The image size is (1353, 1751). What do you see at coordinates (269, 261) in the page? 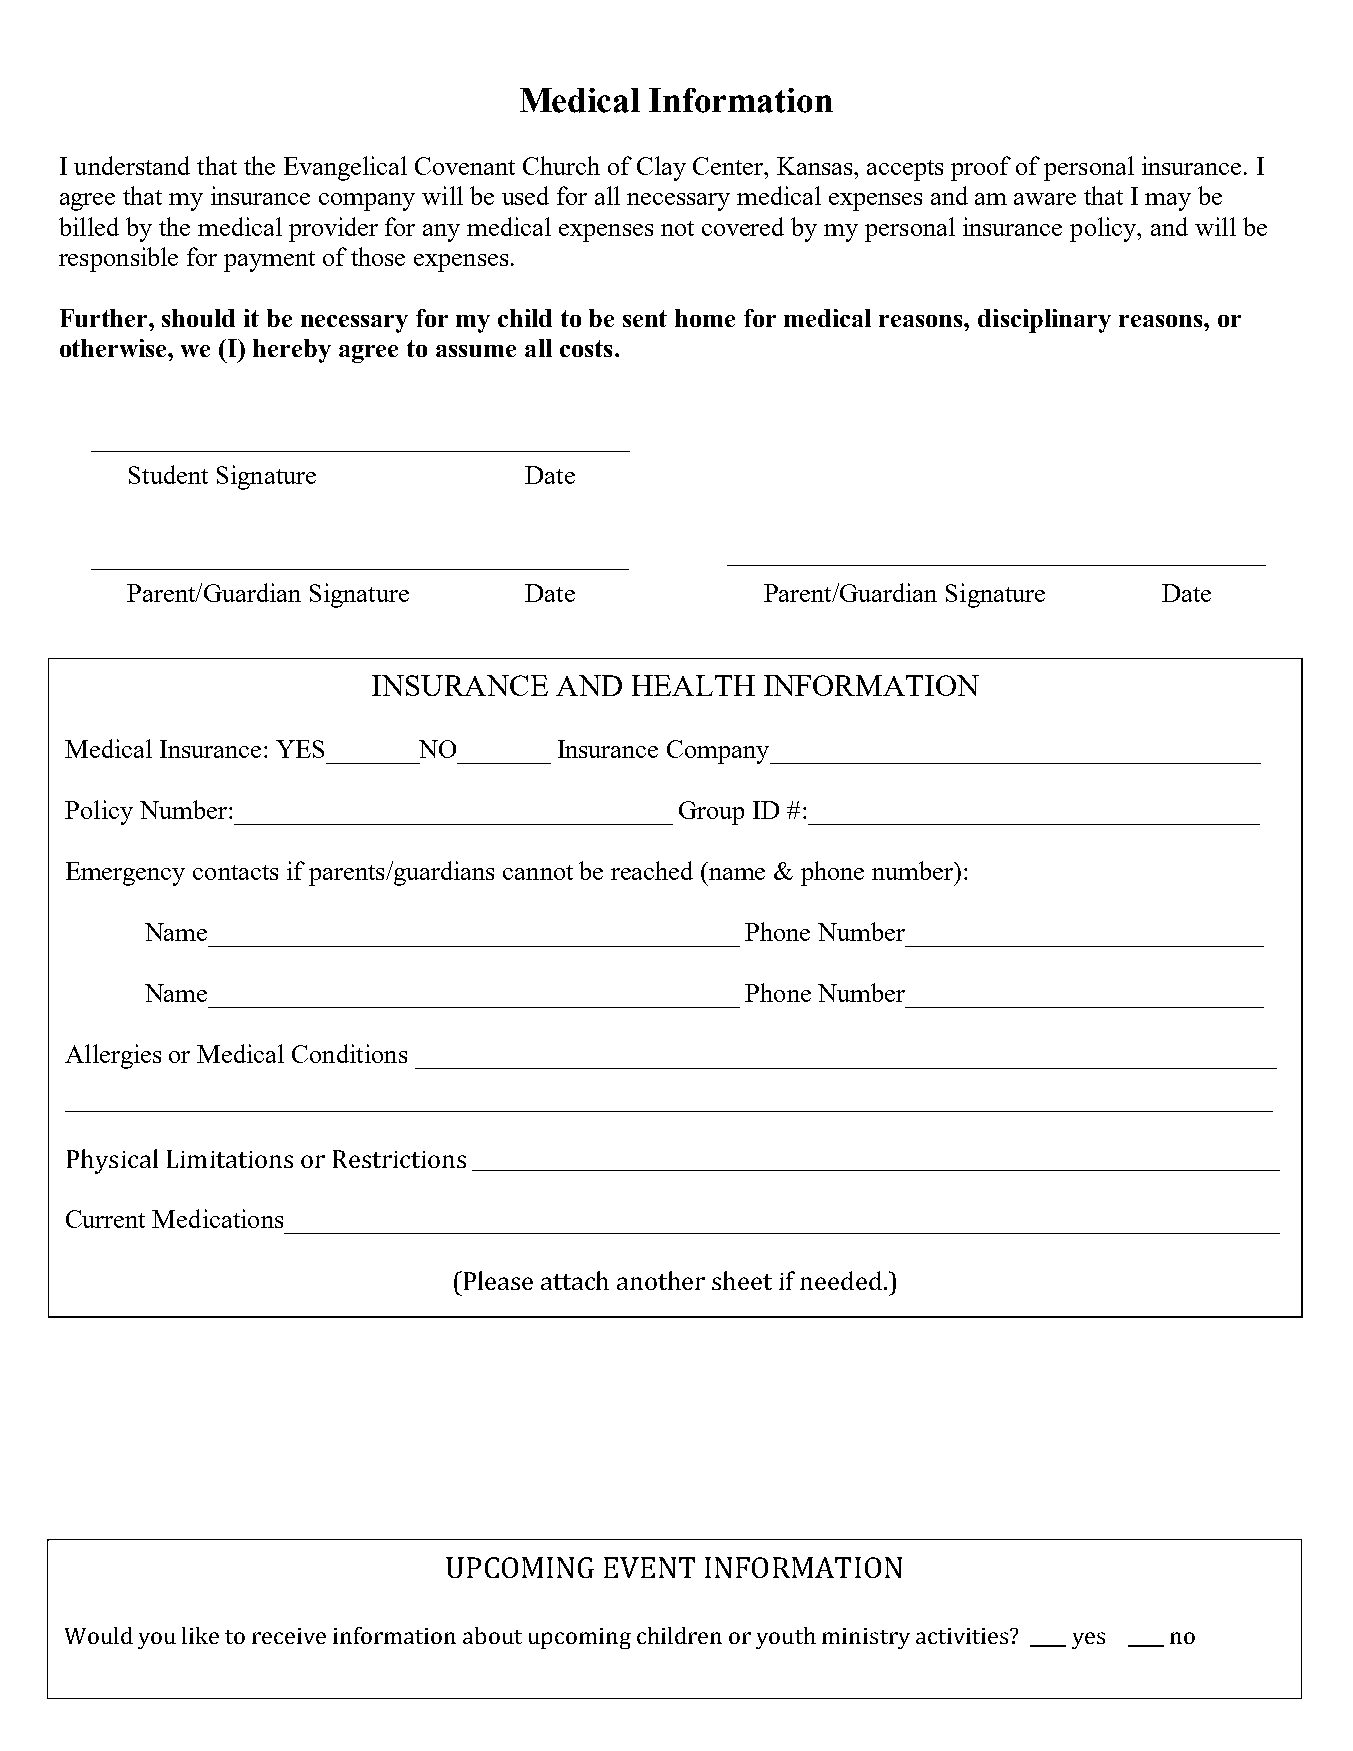
I see `payment` at bounding box center [269, 261].
